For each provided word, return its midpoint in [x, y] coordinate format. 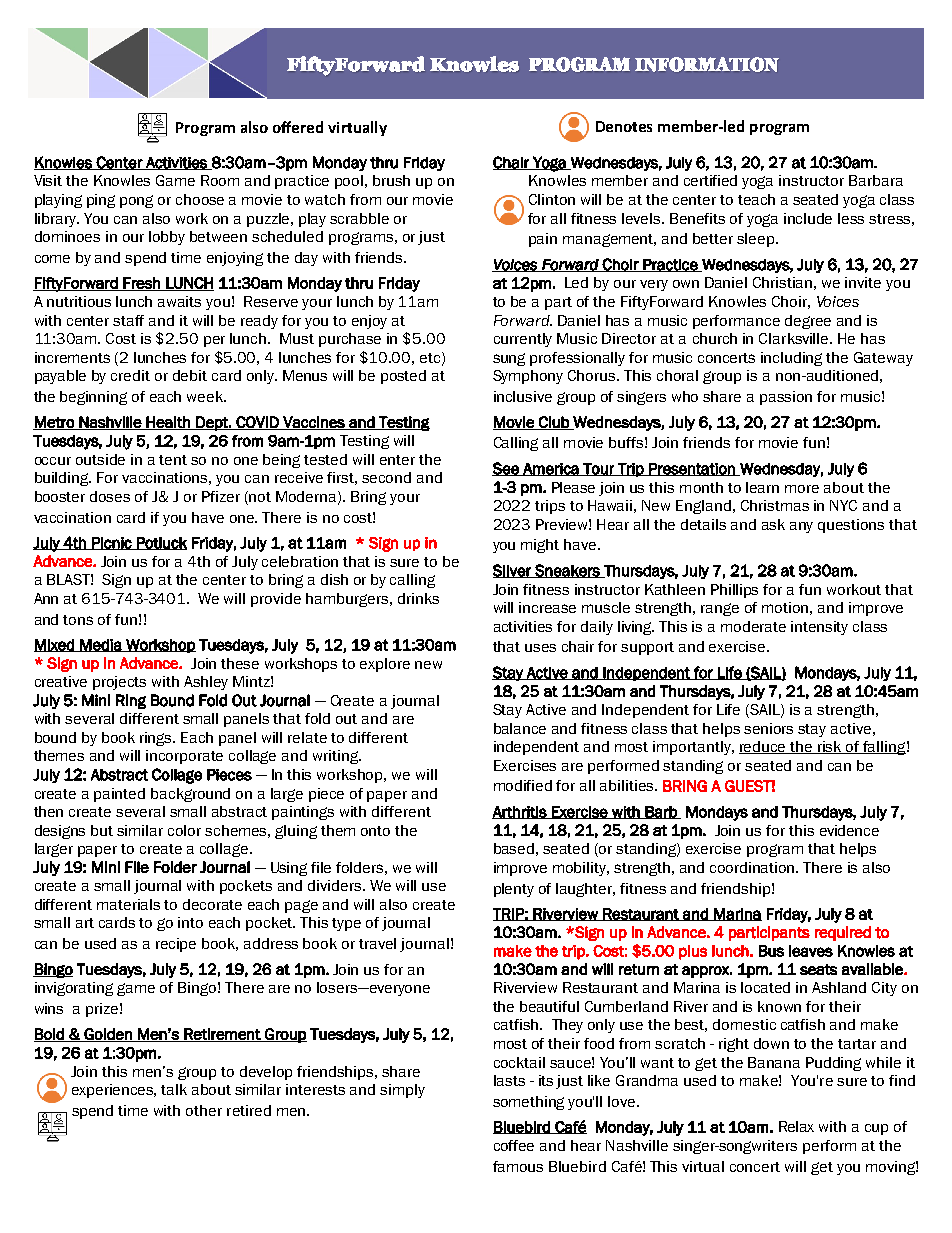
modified [523, 785]
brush [391, 180]
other [204, 1110]
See [506, 469]
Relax [796, 1126]
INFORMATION [707, 64]
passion [786, 398]
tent [173, 460]
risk [830, 747]
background [190, 795]
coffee [514, 1145]
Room [220, 180]
